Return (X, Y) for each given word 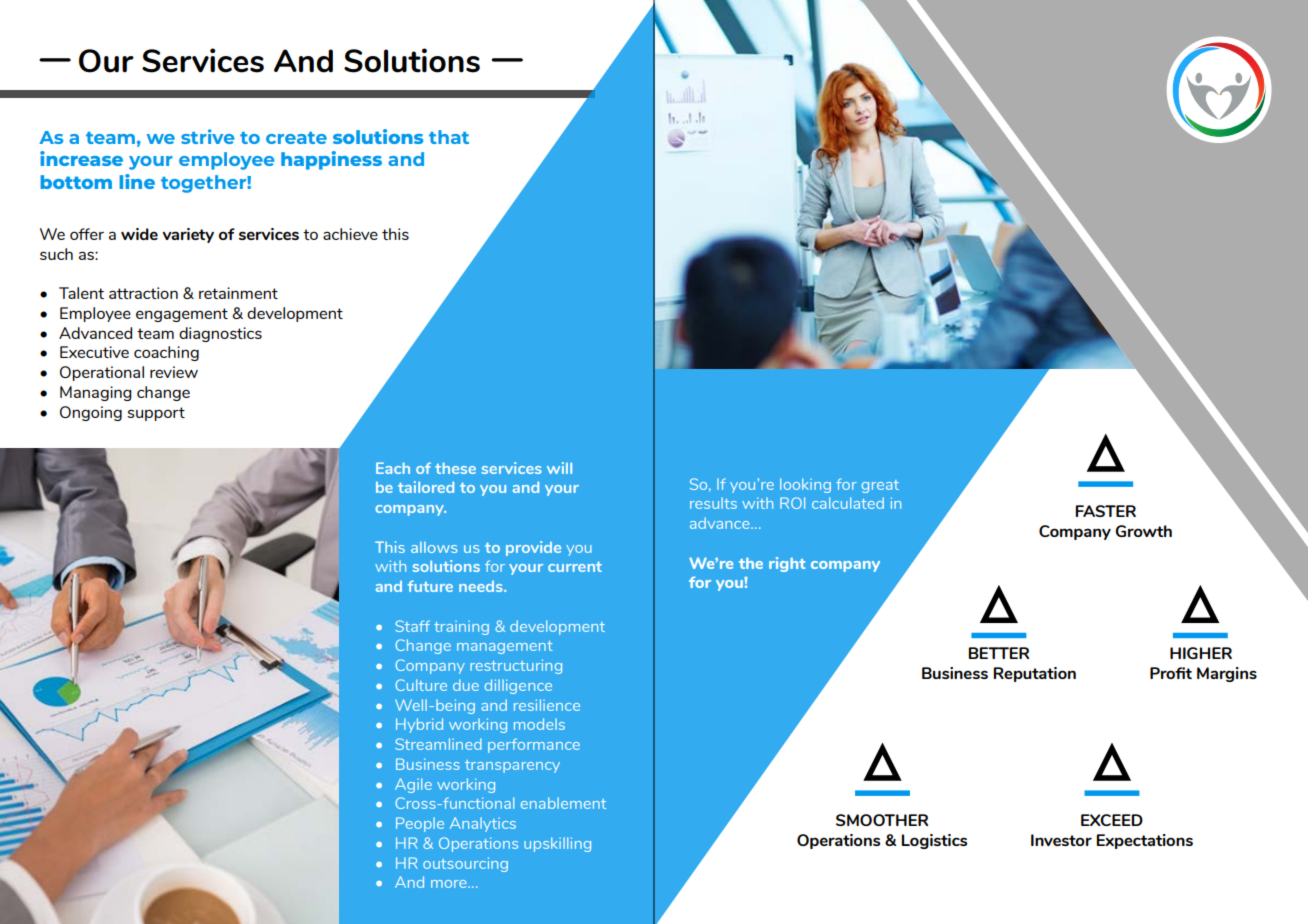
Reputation (1034, 674)
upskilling (557, 844)
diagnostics (220, 334)
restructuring (516, 666)
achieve (350, 234)
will (559, 468)
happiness (331, 160)
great (880, 486)
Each (393, 468)
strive (208, 136)
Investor (1061, 840)
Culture (421, 685)
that (449, 137)
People (420, 824)
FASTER (1105, 511)
